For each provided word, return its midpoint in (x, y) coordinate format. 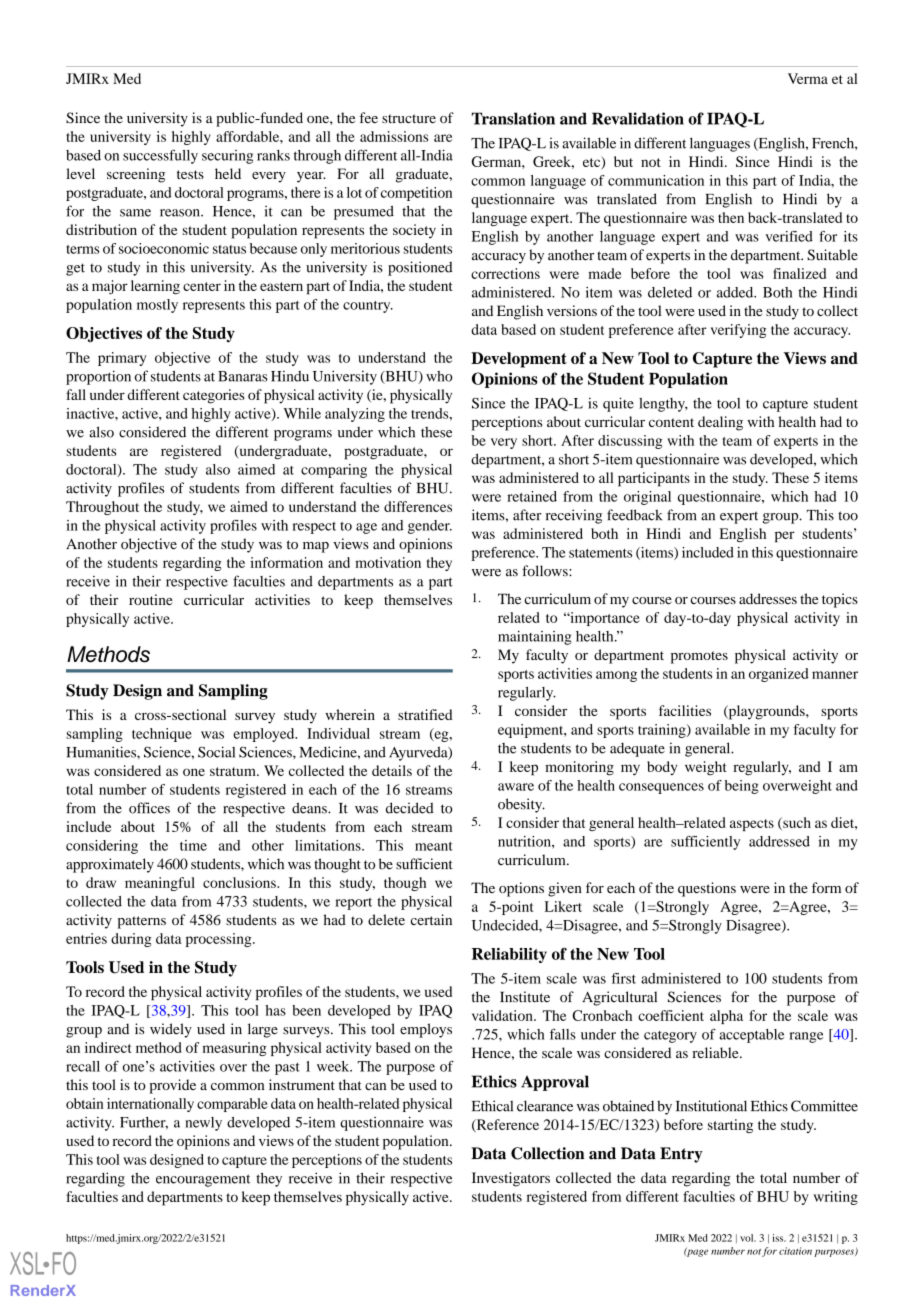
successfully (160, 156)
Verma (808, 78)
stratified (425, 714)
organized (778, 675)
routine (150, 599)
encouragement (203, 1180)
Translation (513, 118)
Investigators (511, 1179)
